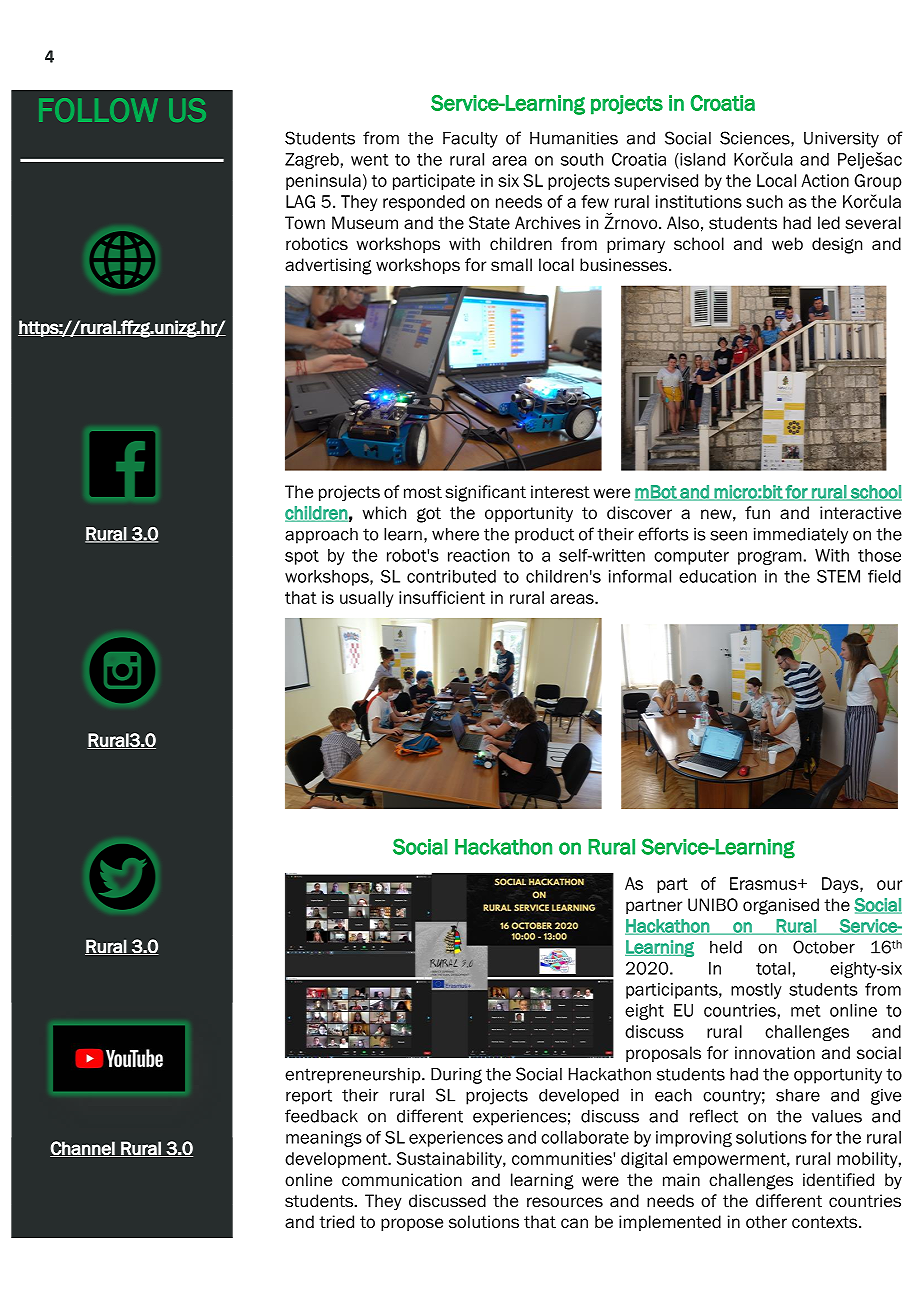 This screenshot has height=1308, width=924. What do you see at coordinates (485, 493) in the screenshot?
I see `significant` at bounding box center [485, 493].
